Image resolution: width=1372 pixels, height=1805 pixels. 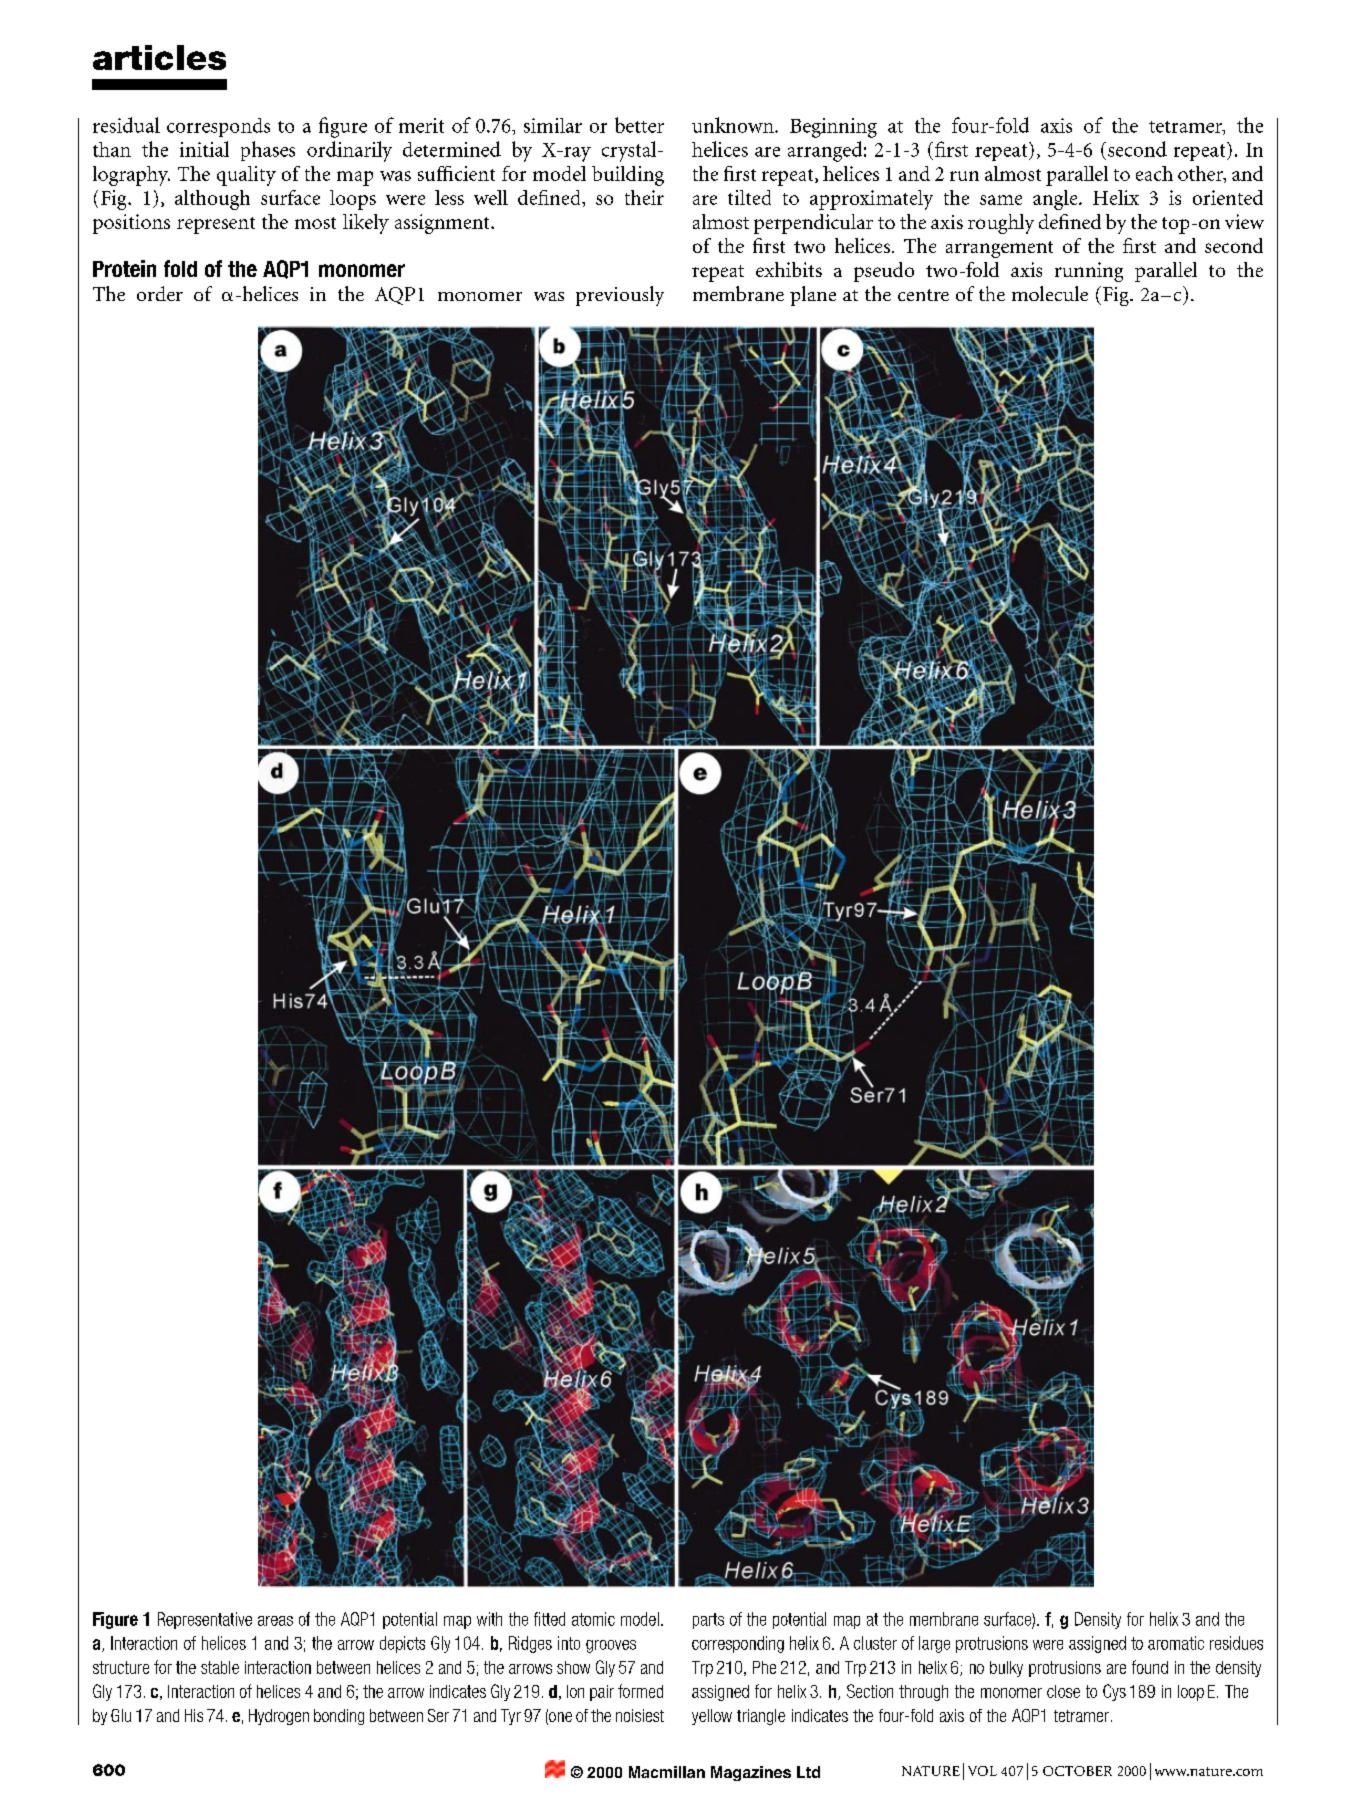 I want to click on each, so click(x=1154, y=173).
